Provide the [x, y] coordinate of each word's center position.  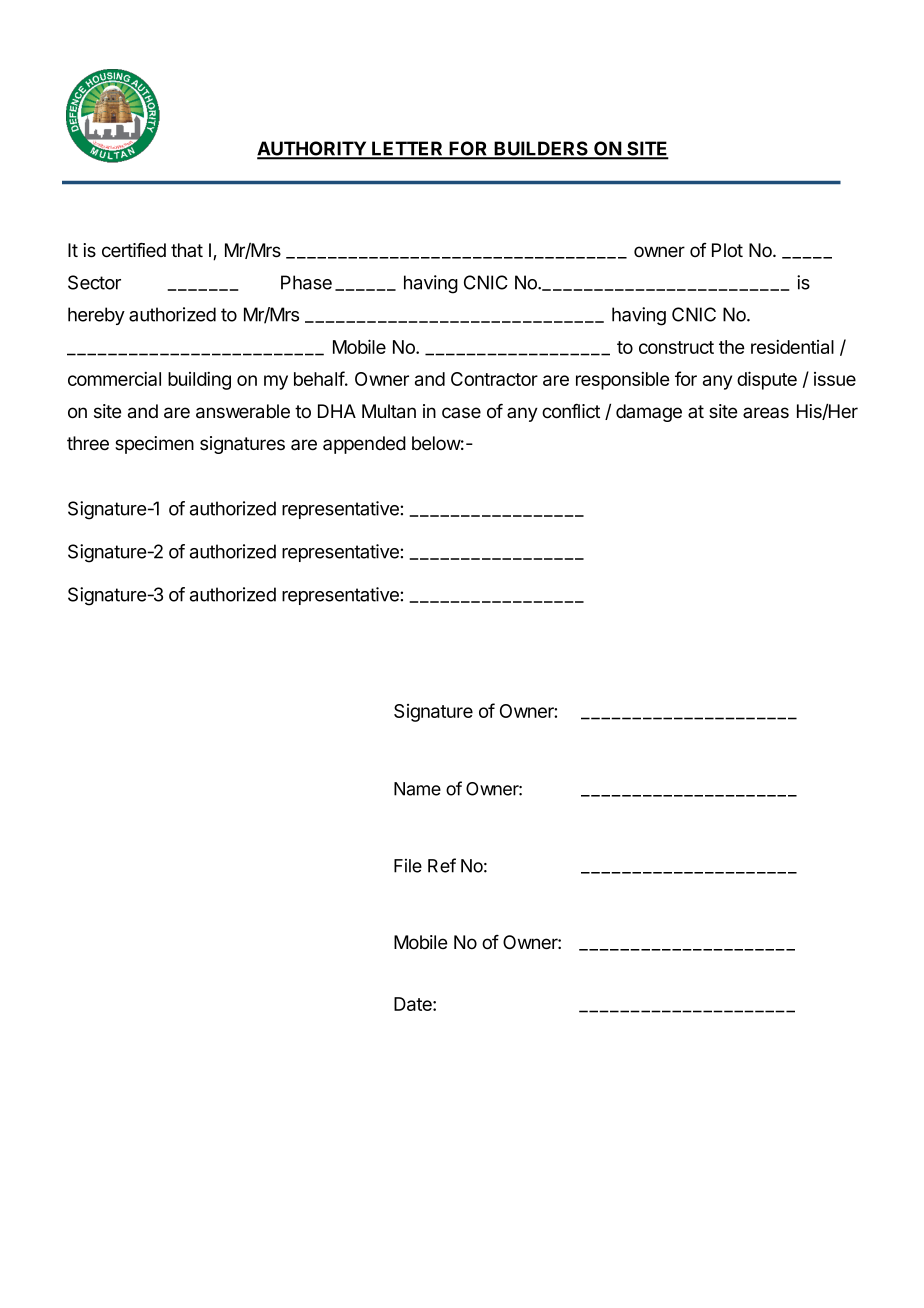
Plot [727, 250]
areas [766, 413]
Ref [442, 865]
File [408, 866]
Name [417, 789]
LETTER [408, 150]
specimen [154, 445]
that [187, 250]
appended [364, 445]
